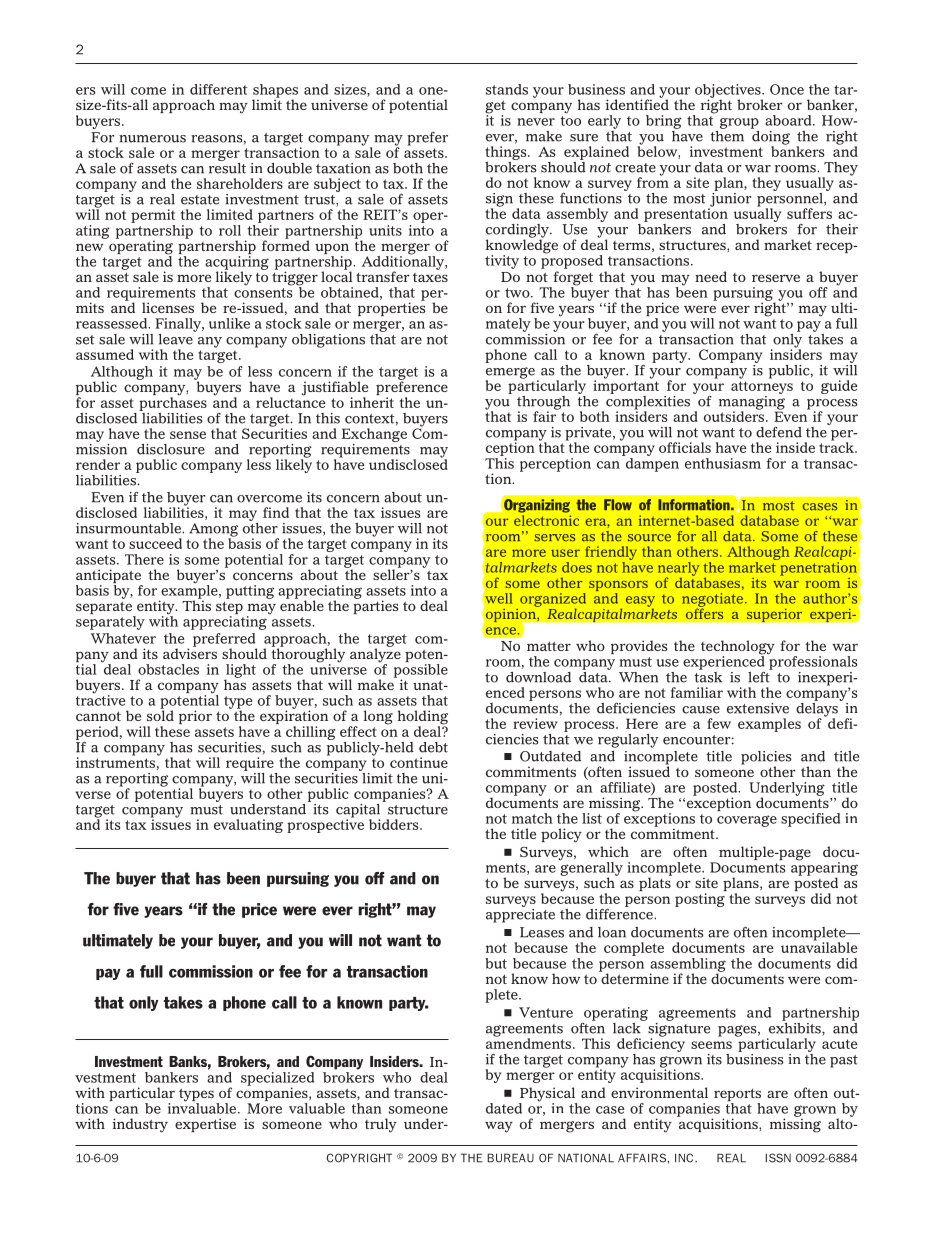  What do you see at coordinates (152, 139) in the screenshot?
I see `numerous` at bounding box center [152, 139].
